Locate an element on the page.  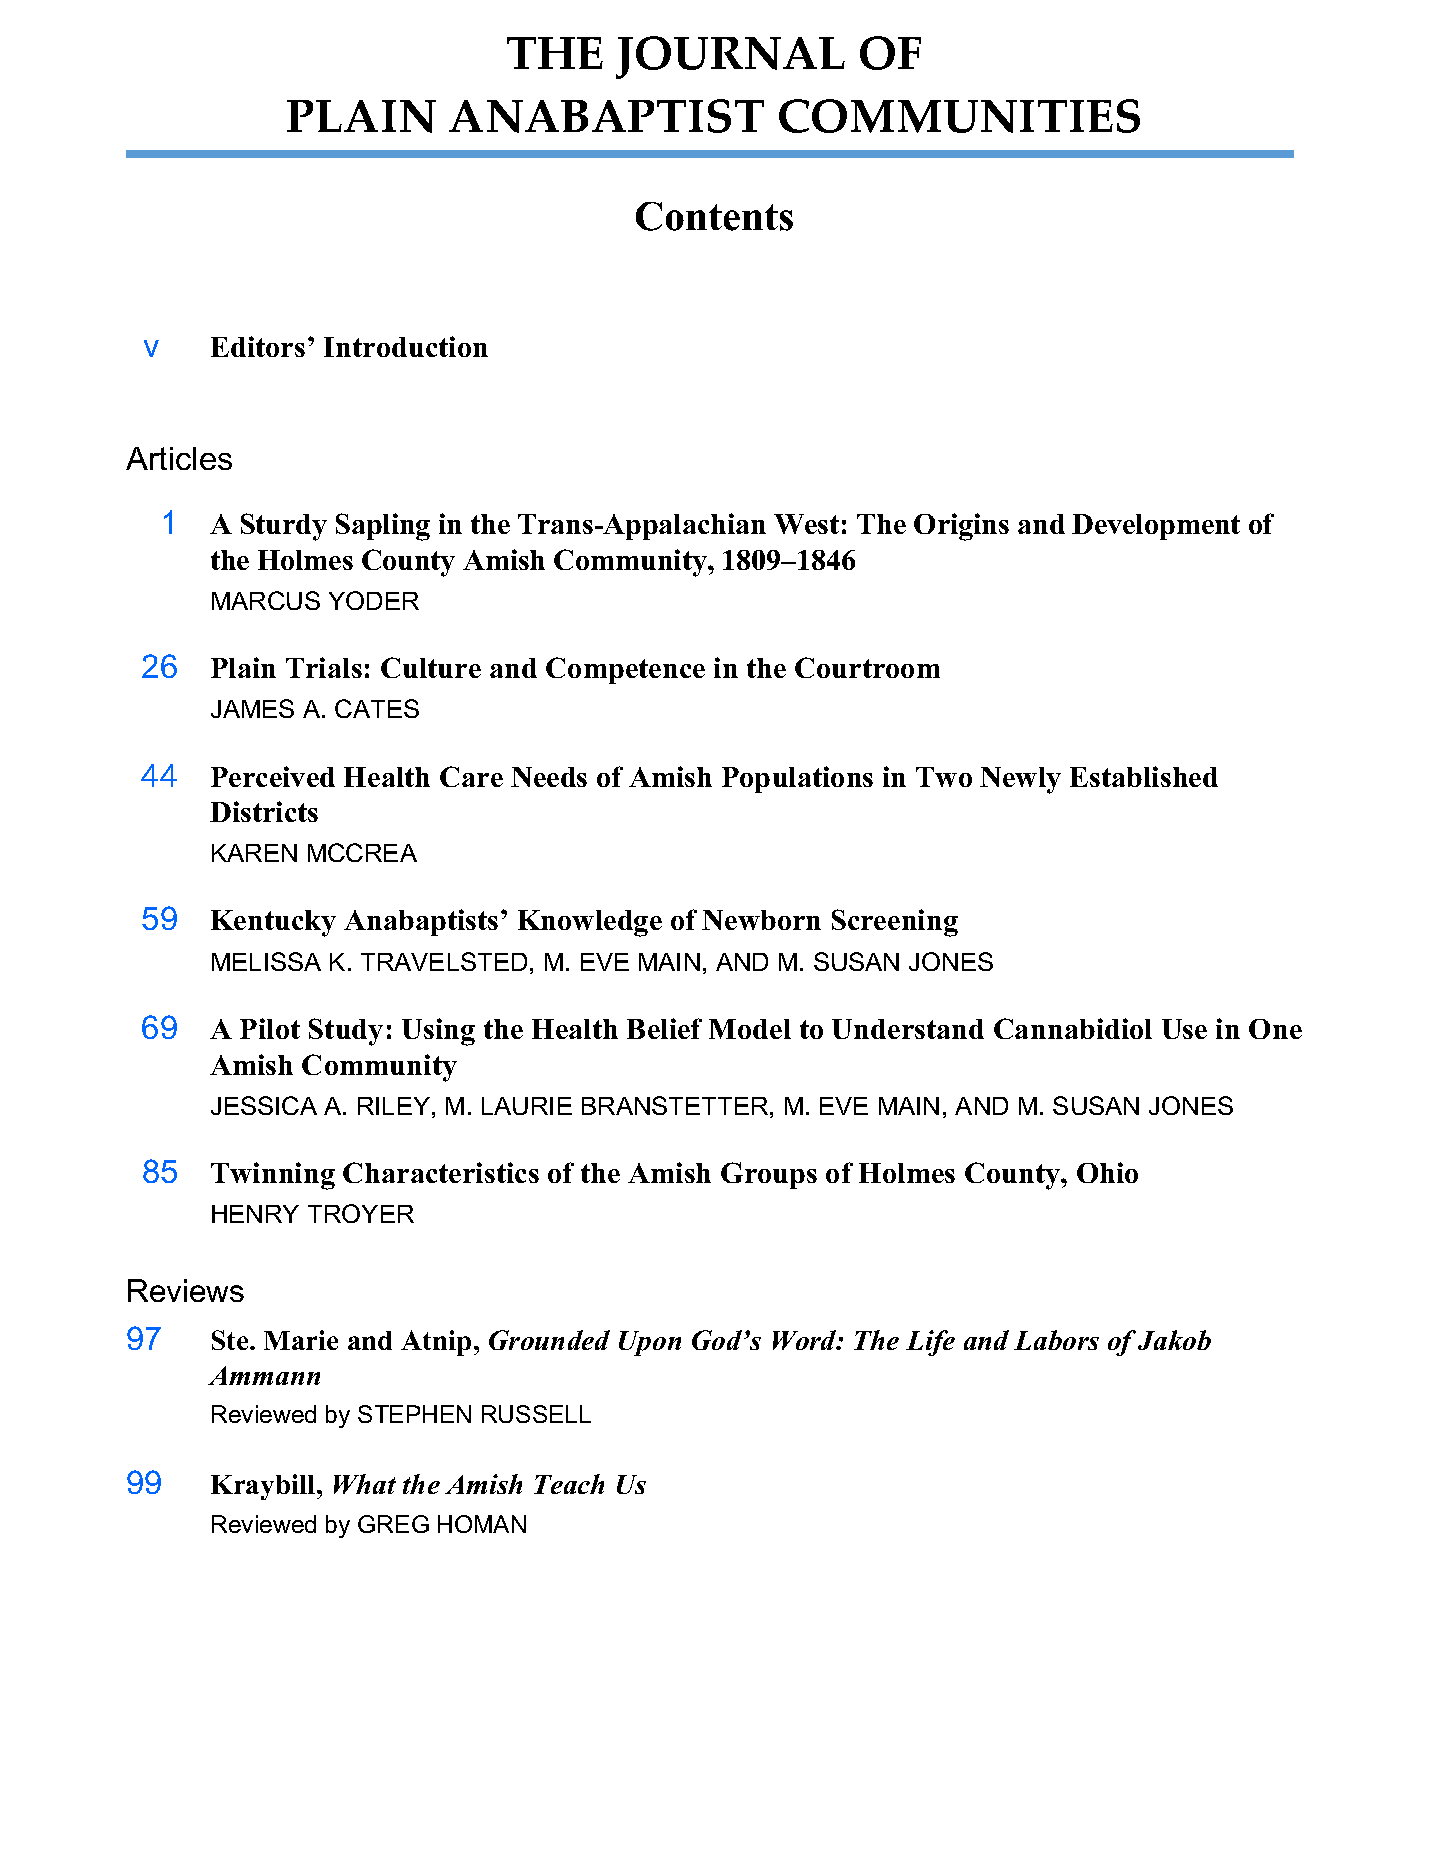
Sturdy is located at coordinates (284, 527).
